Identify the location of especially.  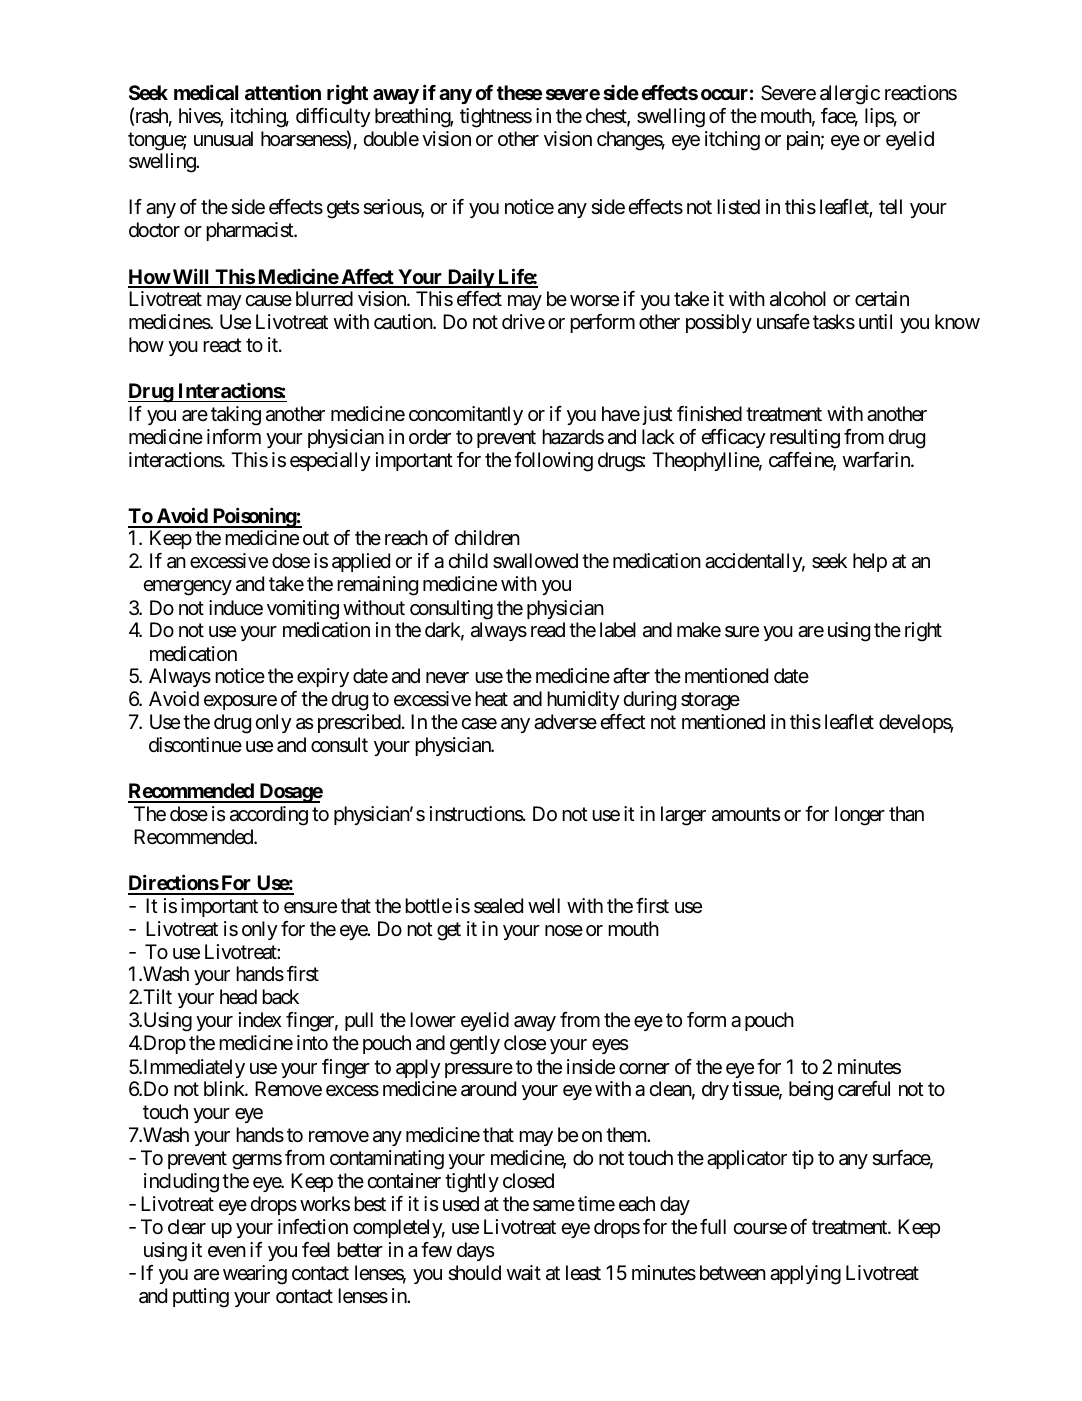
(330, 461).
